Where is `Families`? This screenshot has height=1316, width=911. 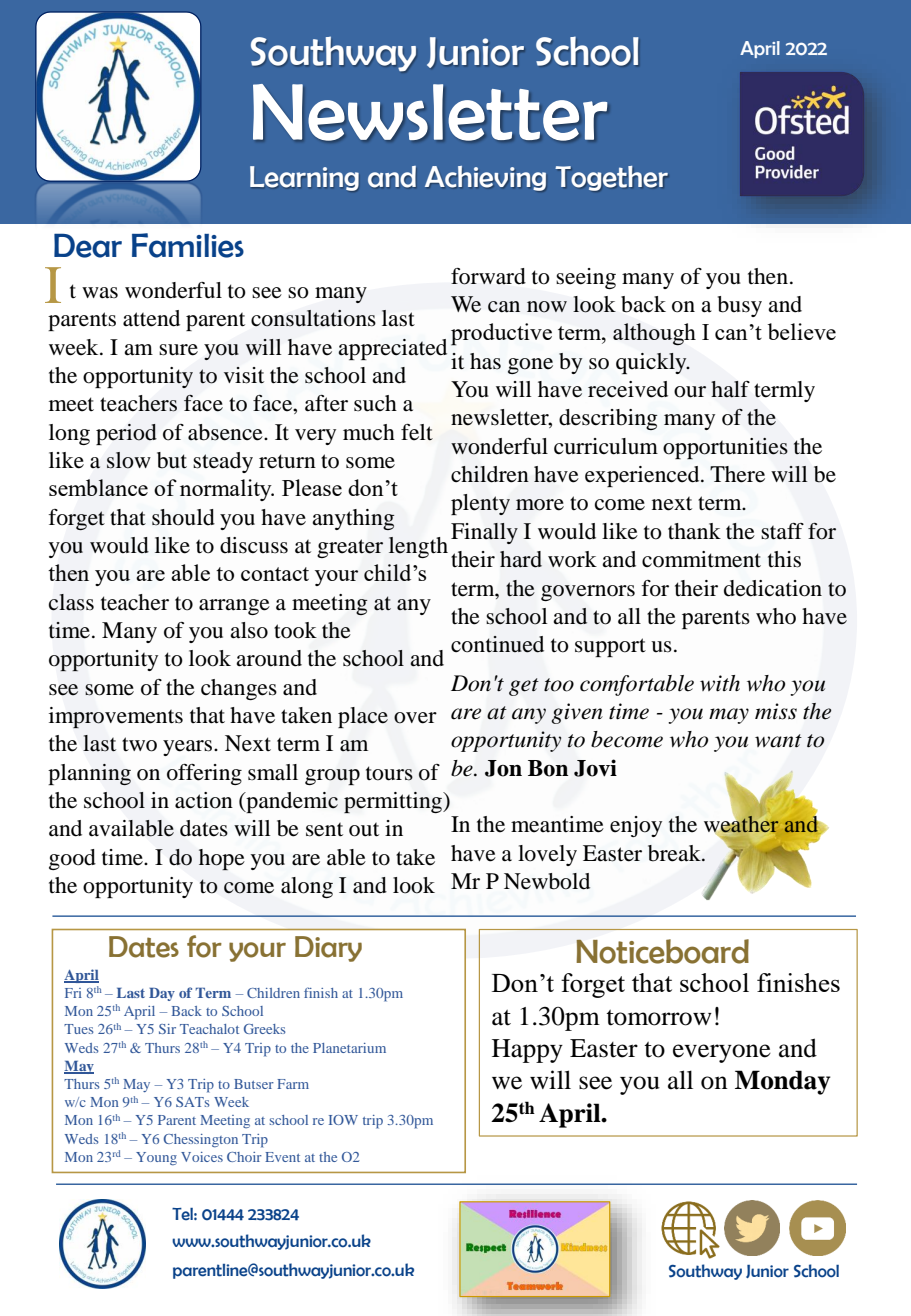
Families is located at coordinates (188, 245).
